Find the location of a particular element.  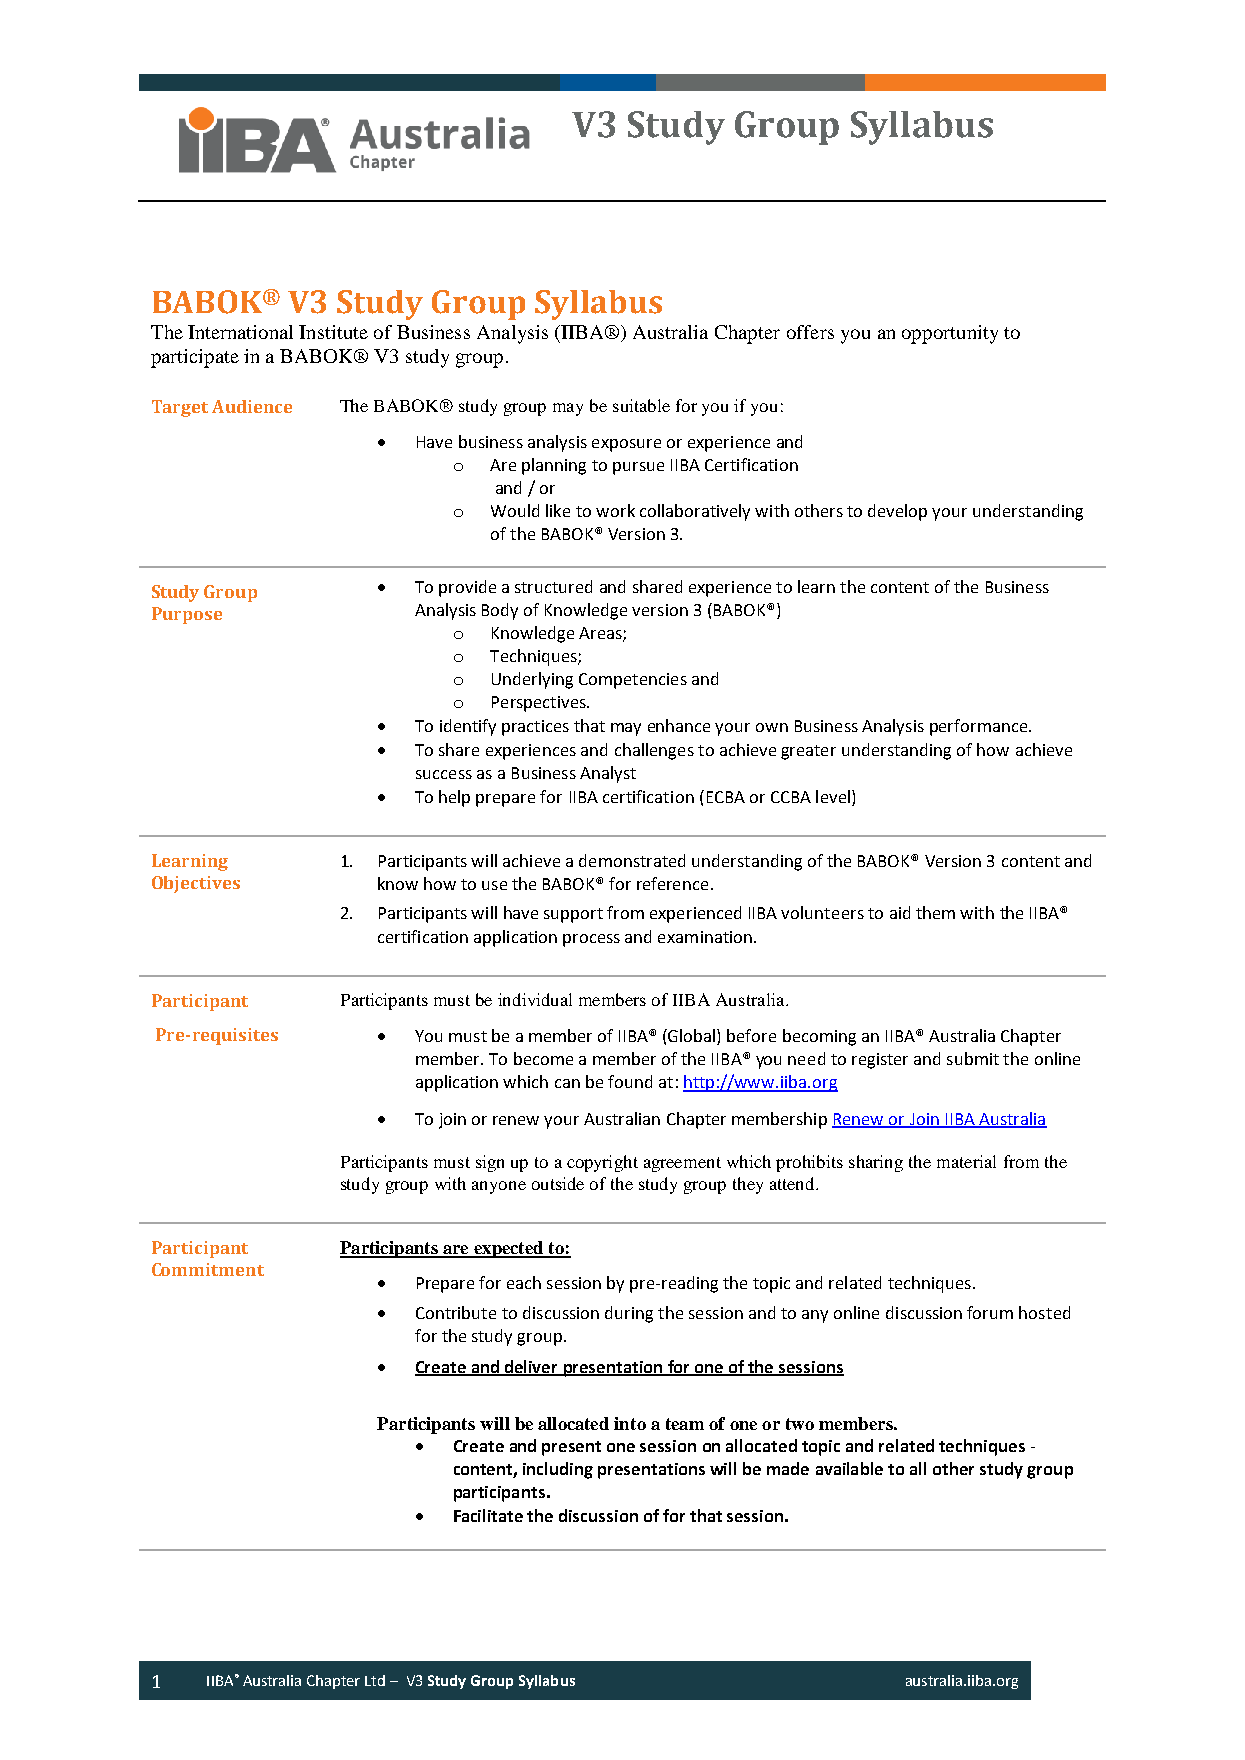

Audience is located at coordinates (252, 406).
